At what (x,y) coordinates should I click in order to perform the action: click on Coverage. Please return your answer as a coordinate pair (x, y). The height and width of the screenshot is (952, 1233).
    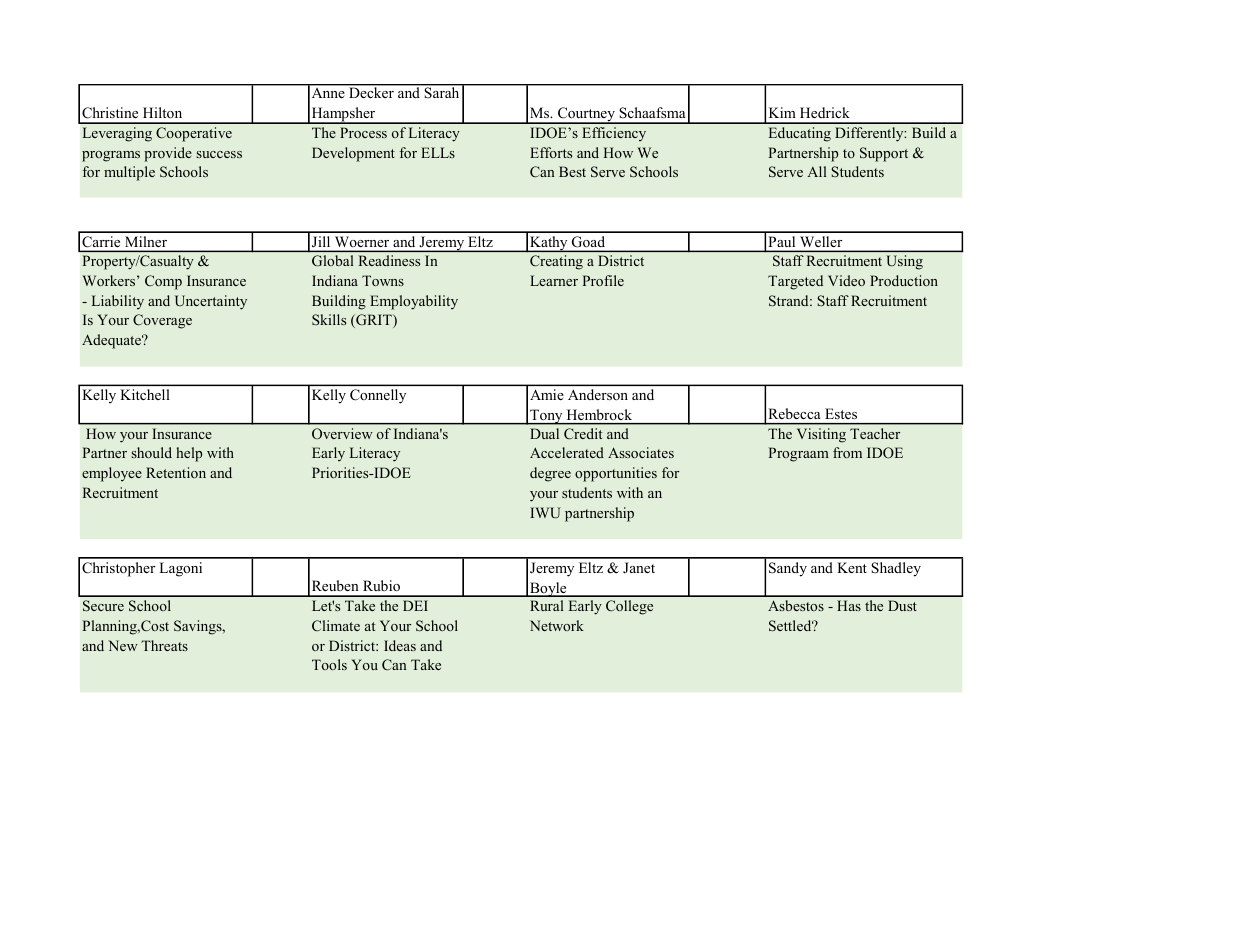
    Looking at the image, I should click on (162, 321).
